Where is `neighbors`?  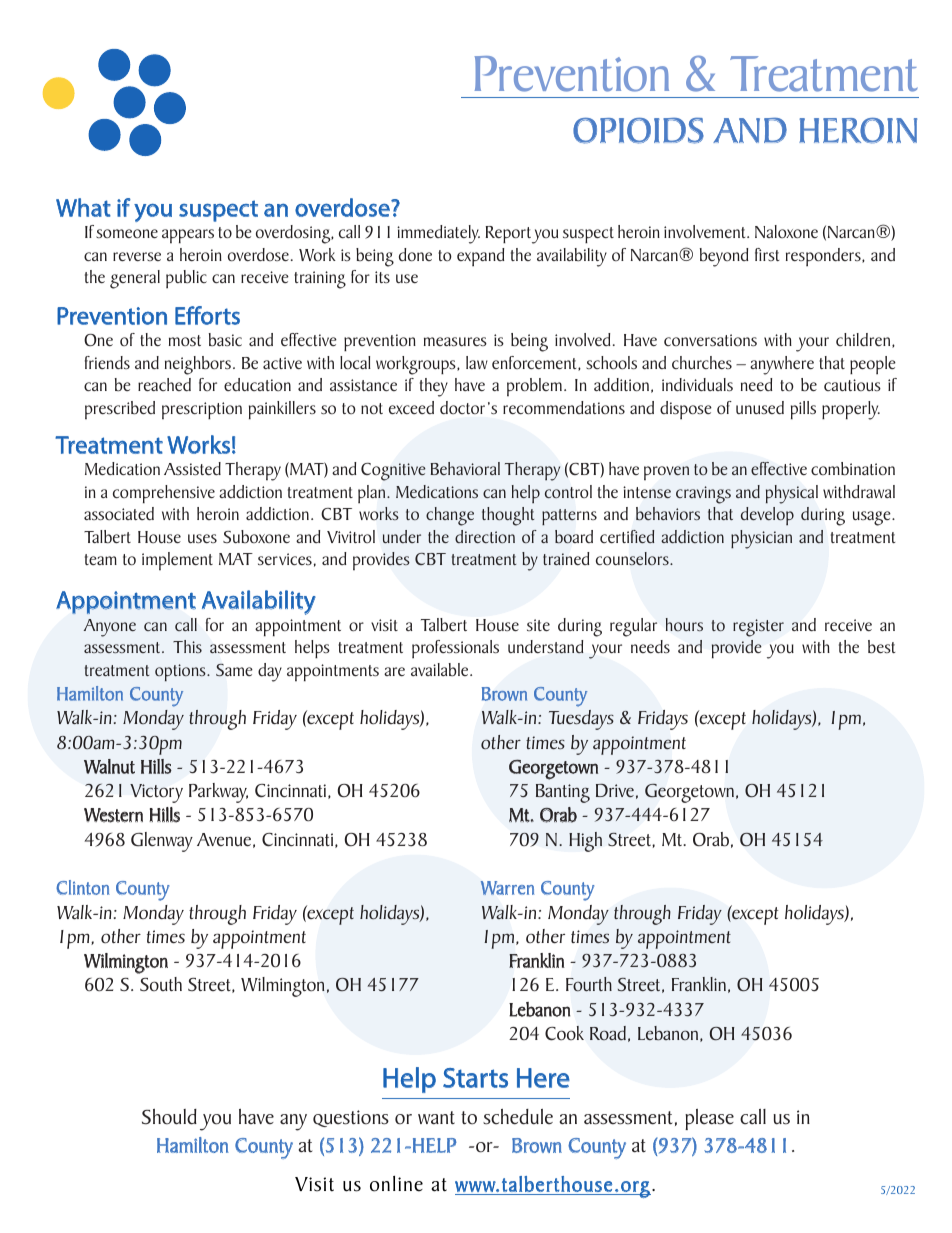
neighbors is located at coordinates (199, 365).
